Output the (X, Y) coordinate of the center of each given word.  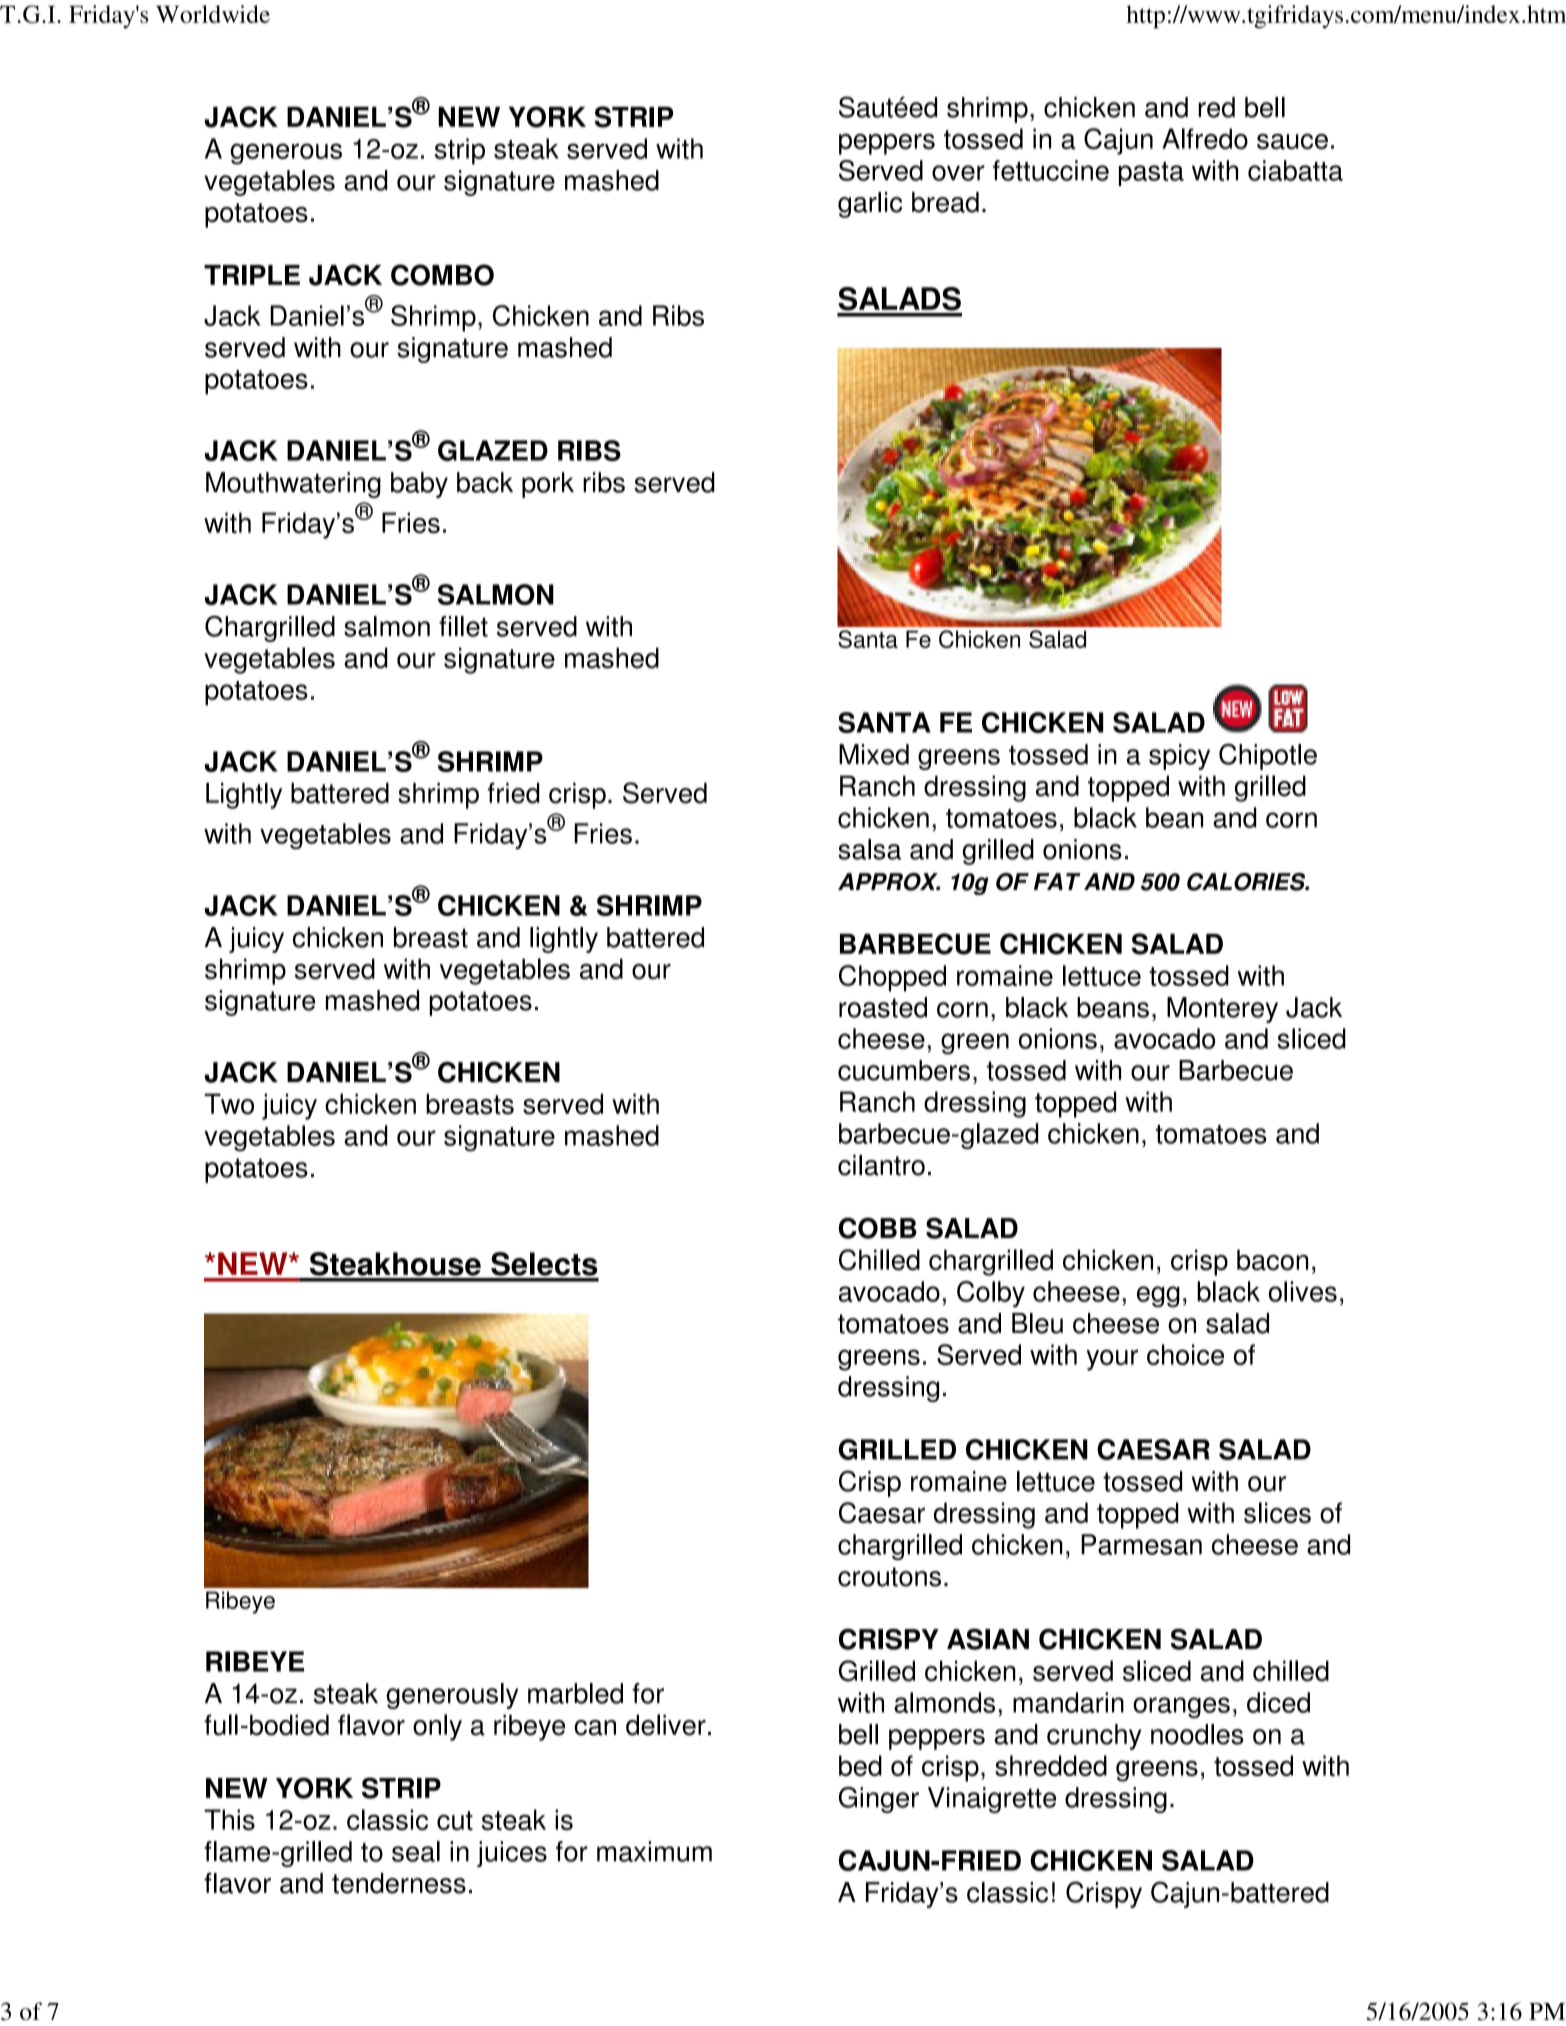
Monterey (1222, 1010)
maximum (654, 1851)
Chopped (892, 978)
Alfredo (1205, 138)
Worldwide (213, 14)
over (958, 173)
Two (229, 1104)
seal (416, 1851)
